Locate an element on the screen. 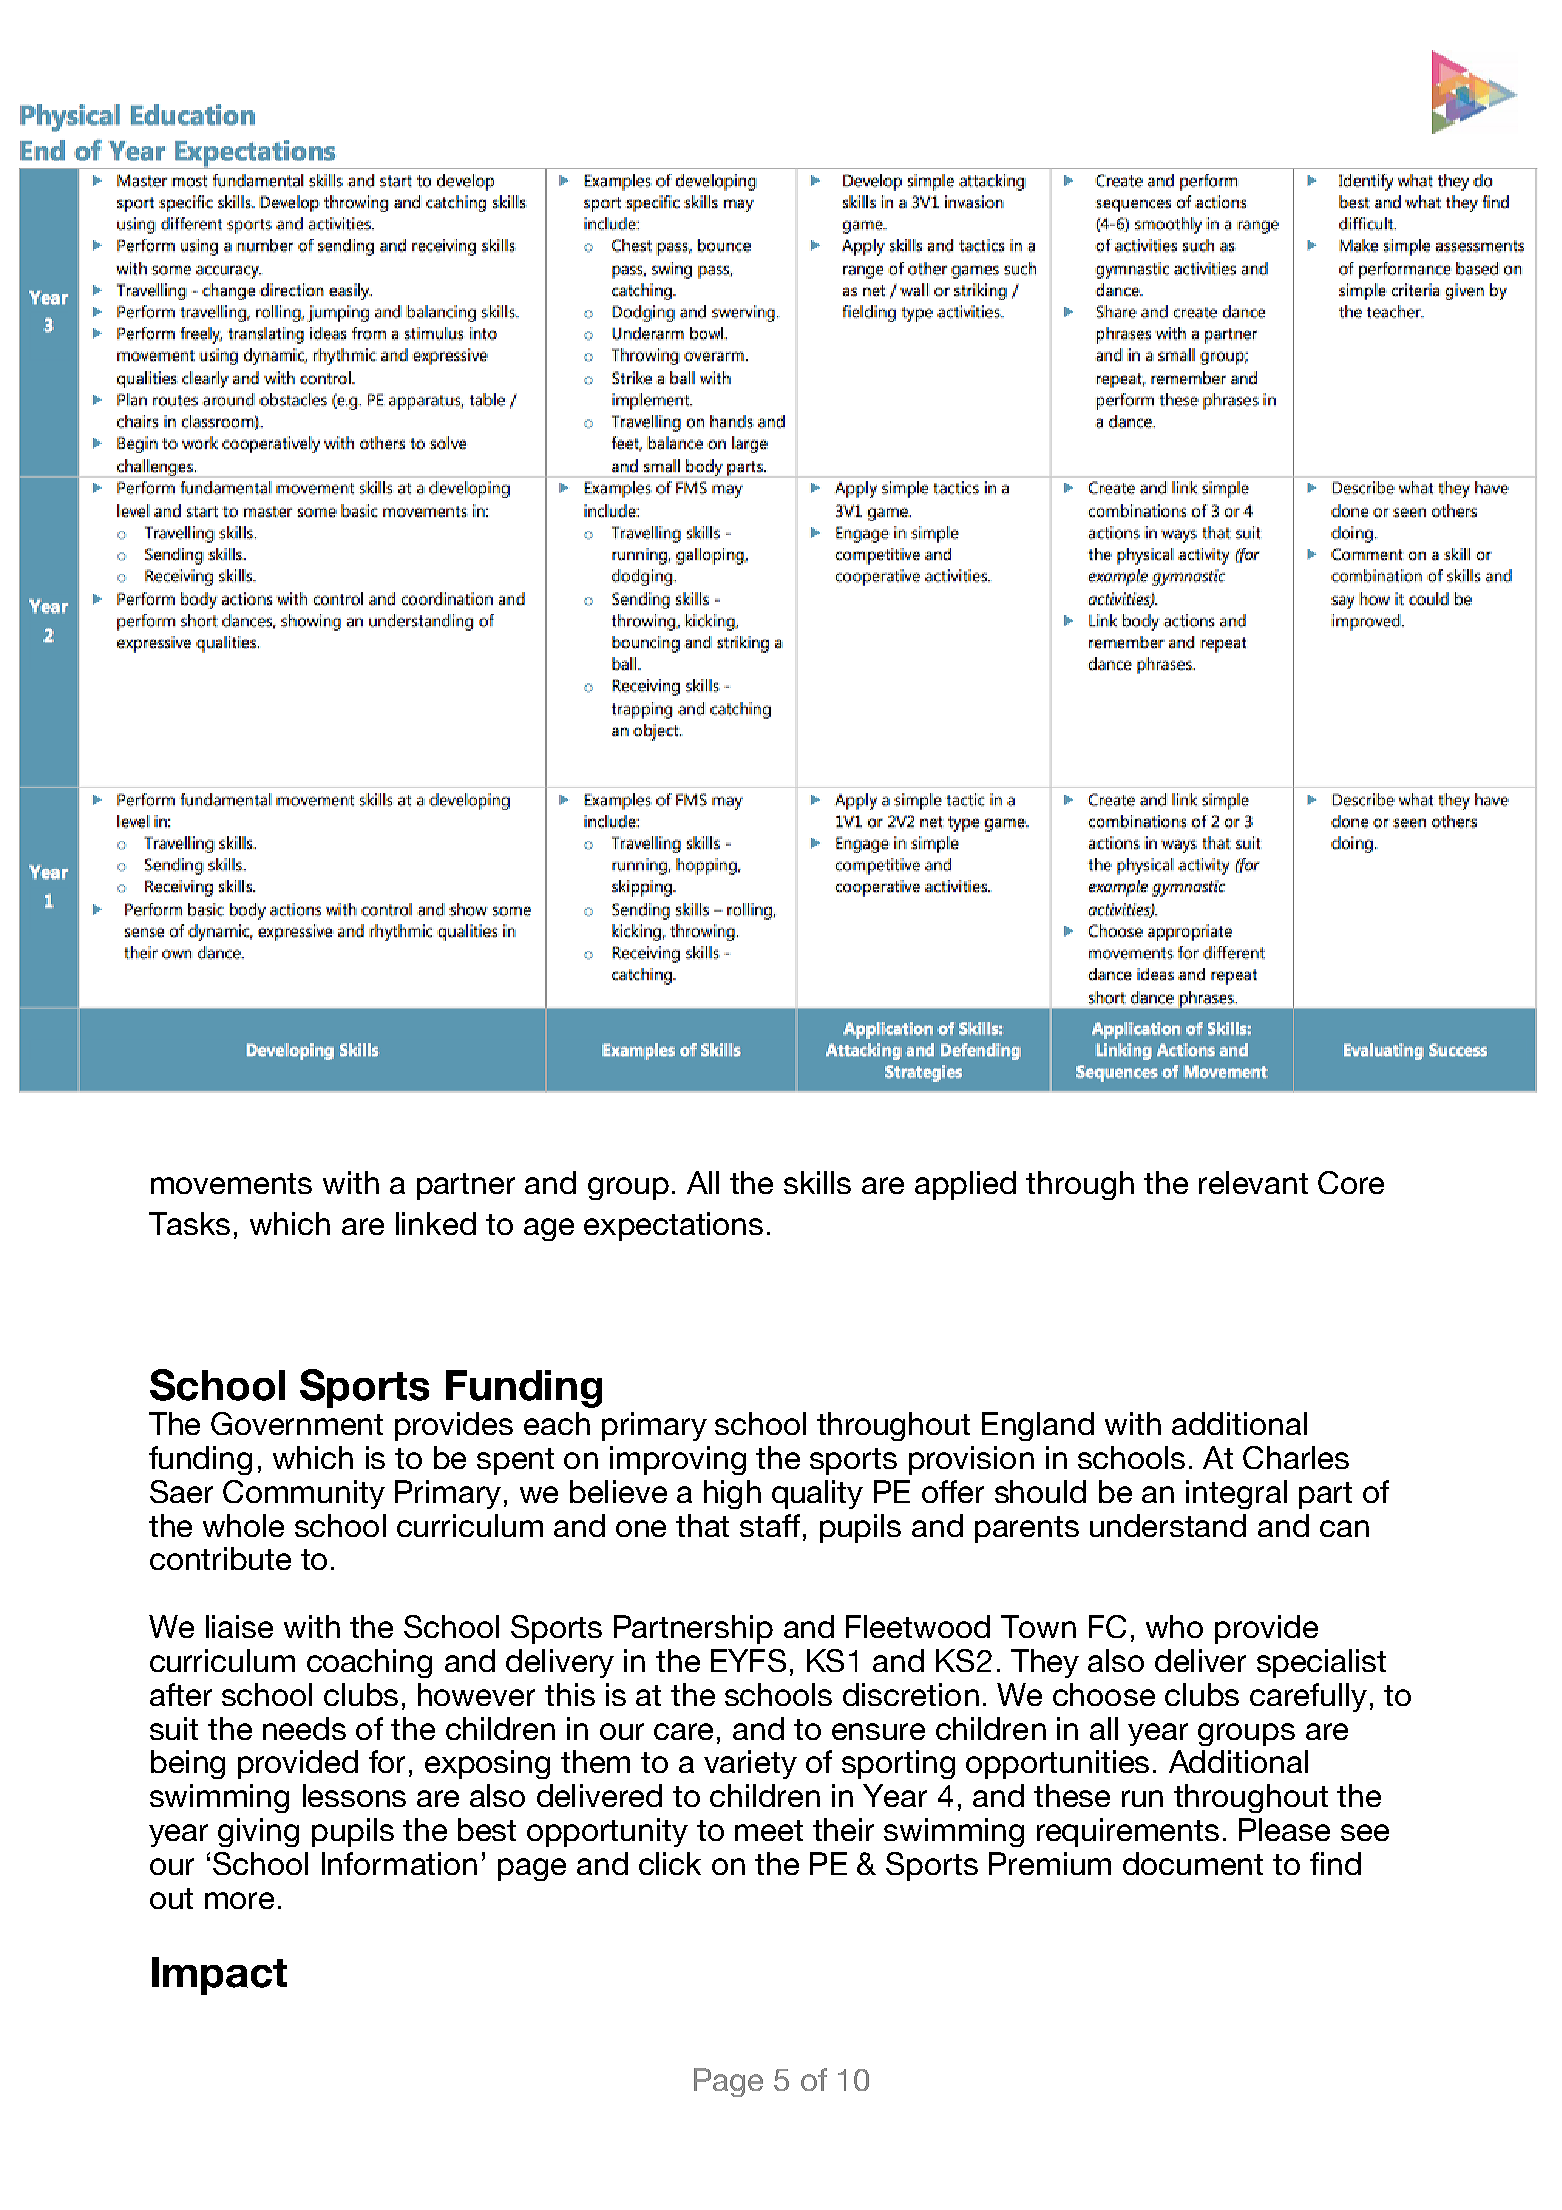 This screenshot has height=2210, width=1562. staff is located at coordinates (770, 1525).
